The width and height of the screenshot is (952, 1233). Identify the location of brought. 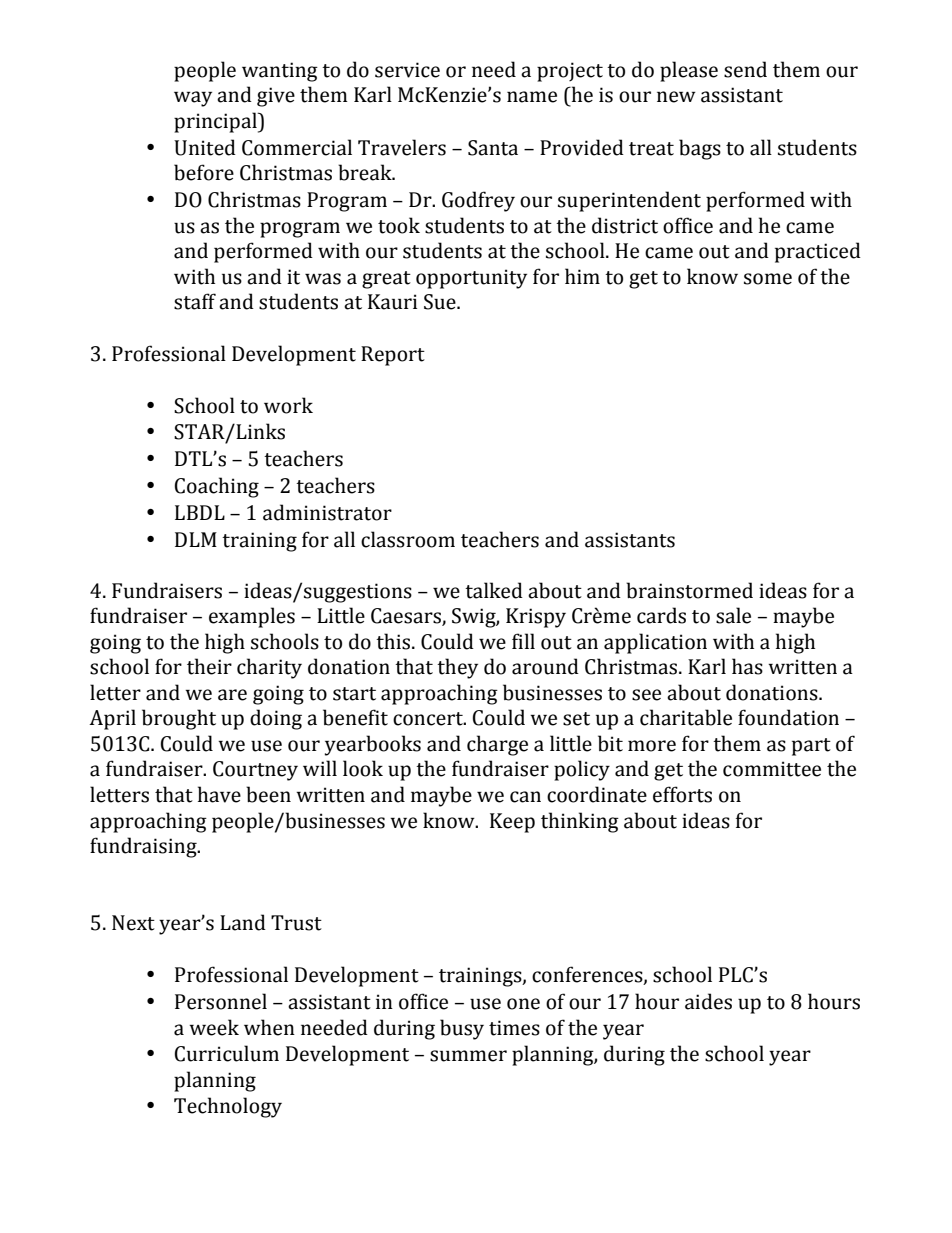
(179, 719).
